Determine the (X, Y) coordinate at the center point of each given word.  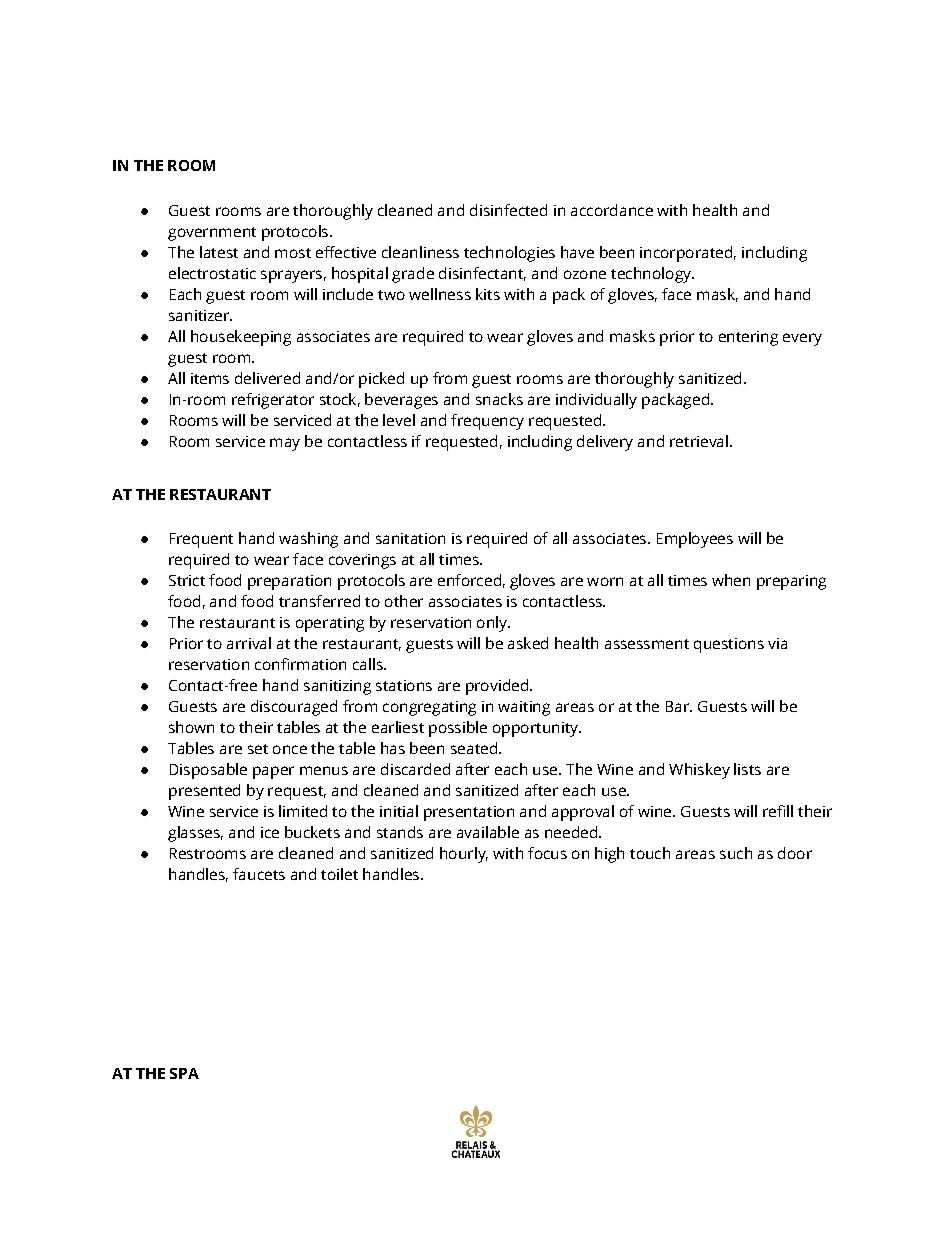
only (493, 624)
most (293, 253)
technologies (509, 254)
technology (652, 275)
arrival (249, 643)
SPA (184, 1073)
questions (729, 645)
